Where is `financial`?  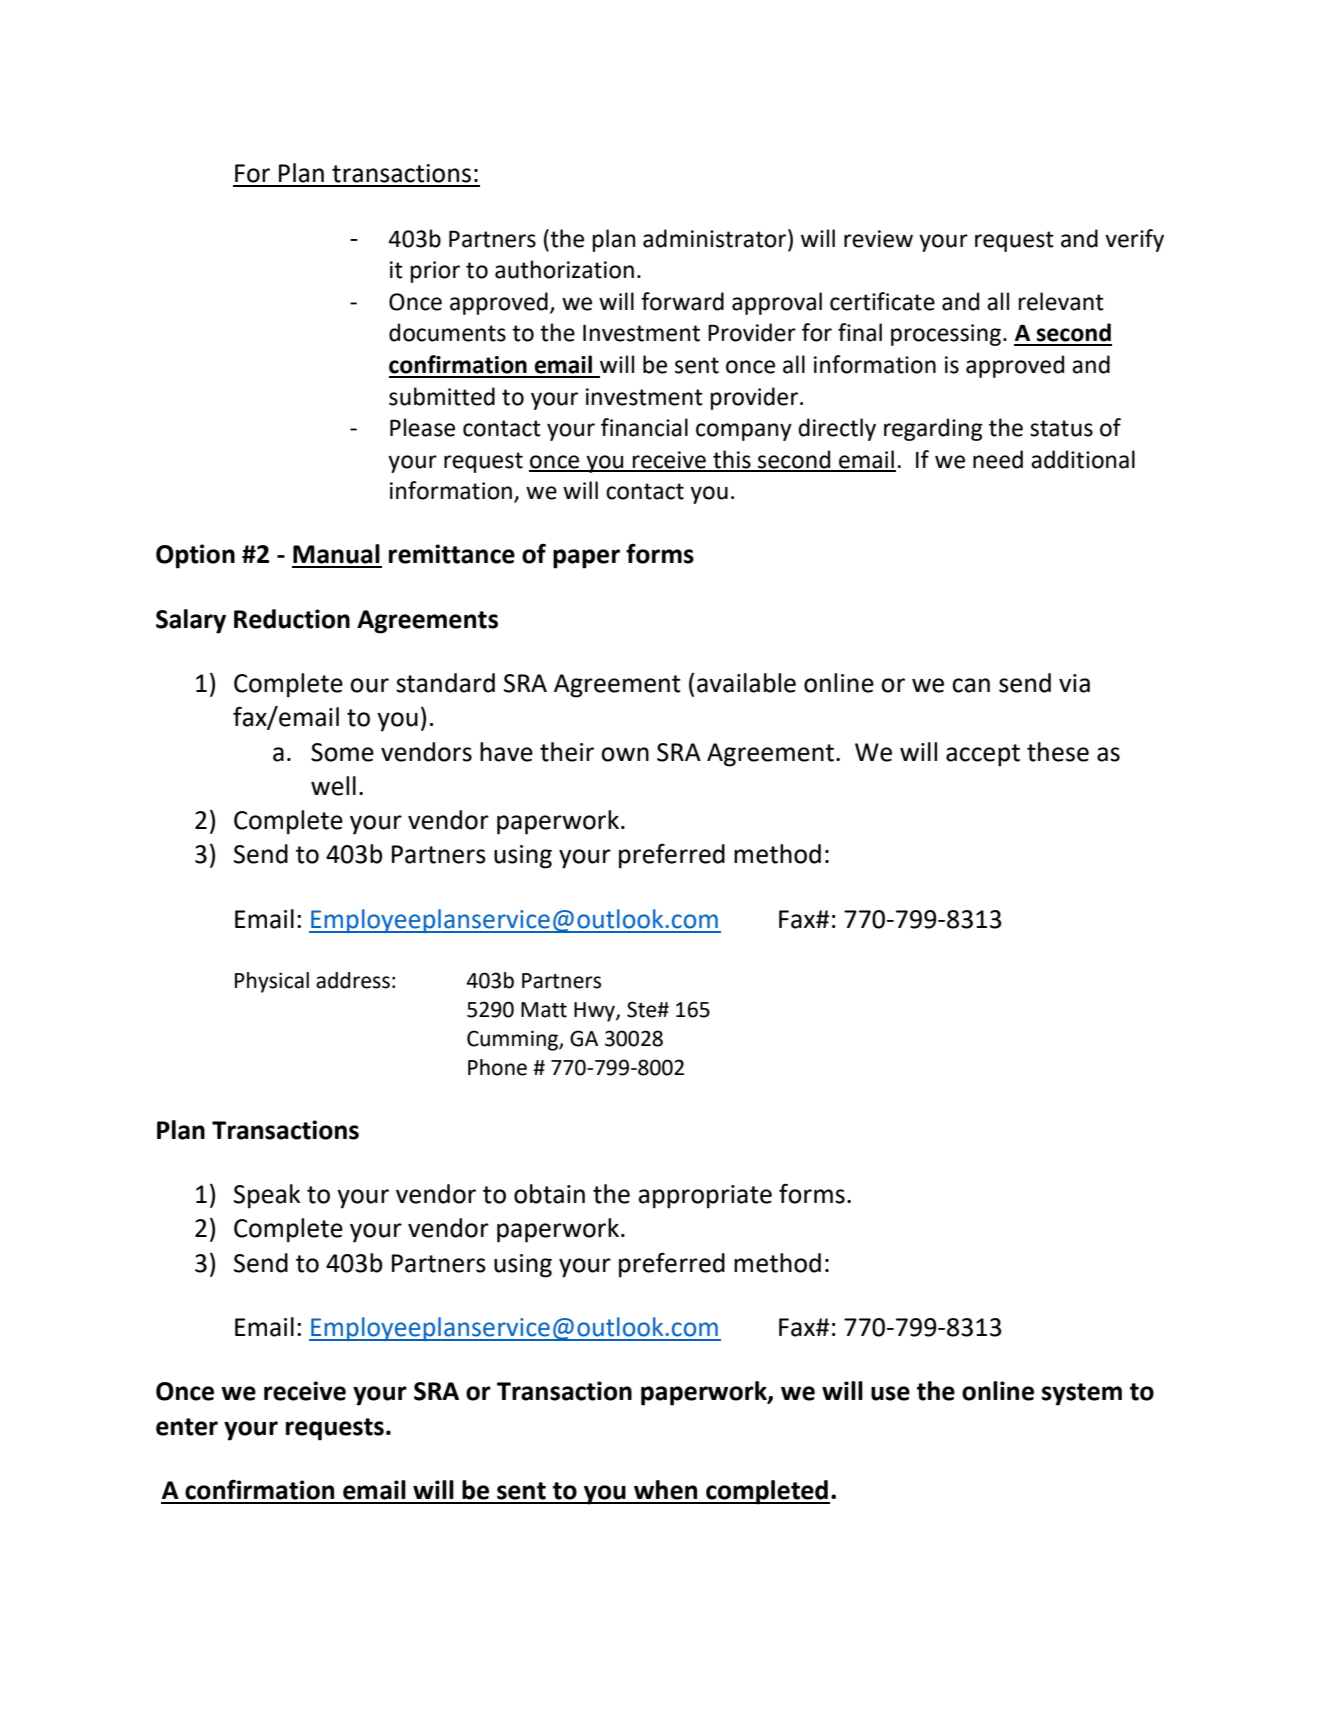
financial is located at coordinates (644, 427).
